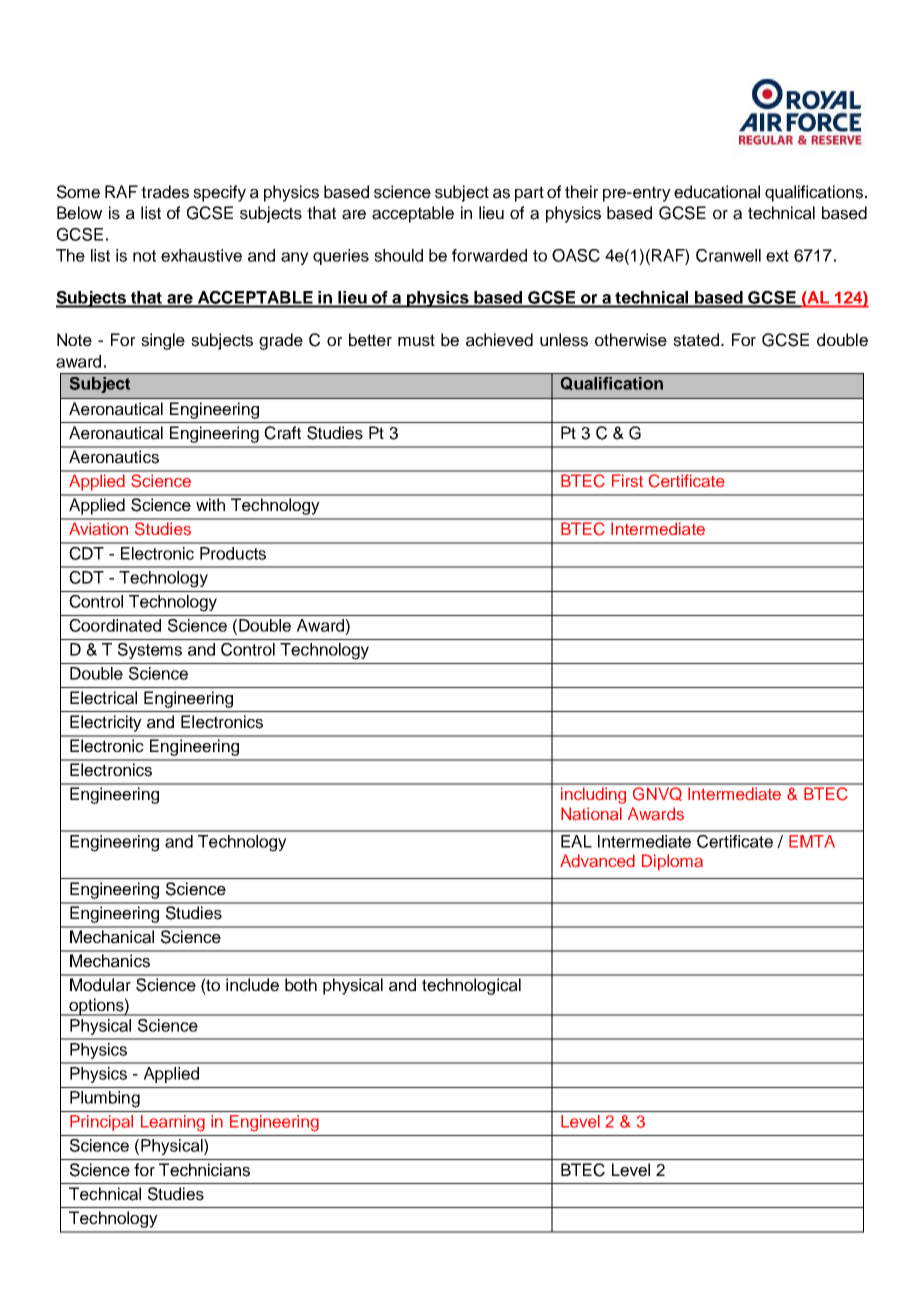 The image size is (924, 1308). What do you see at coordinates (204, 1170) in the document?
I see `Technicians` at bounding box center [204, 1170].
